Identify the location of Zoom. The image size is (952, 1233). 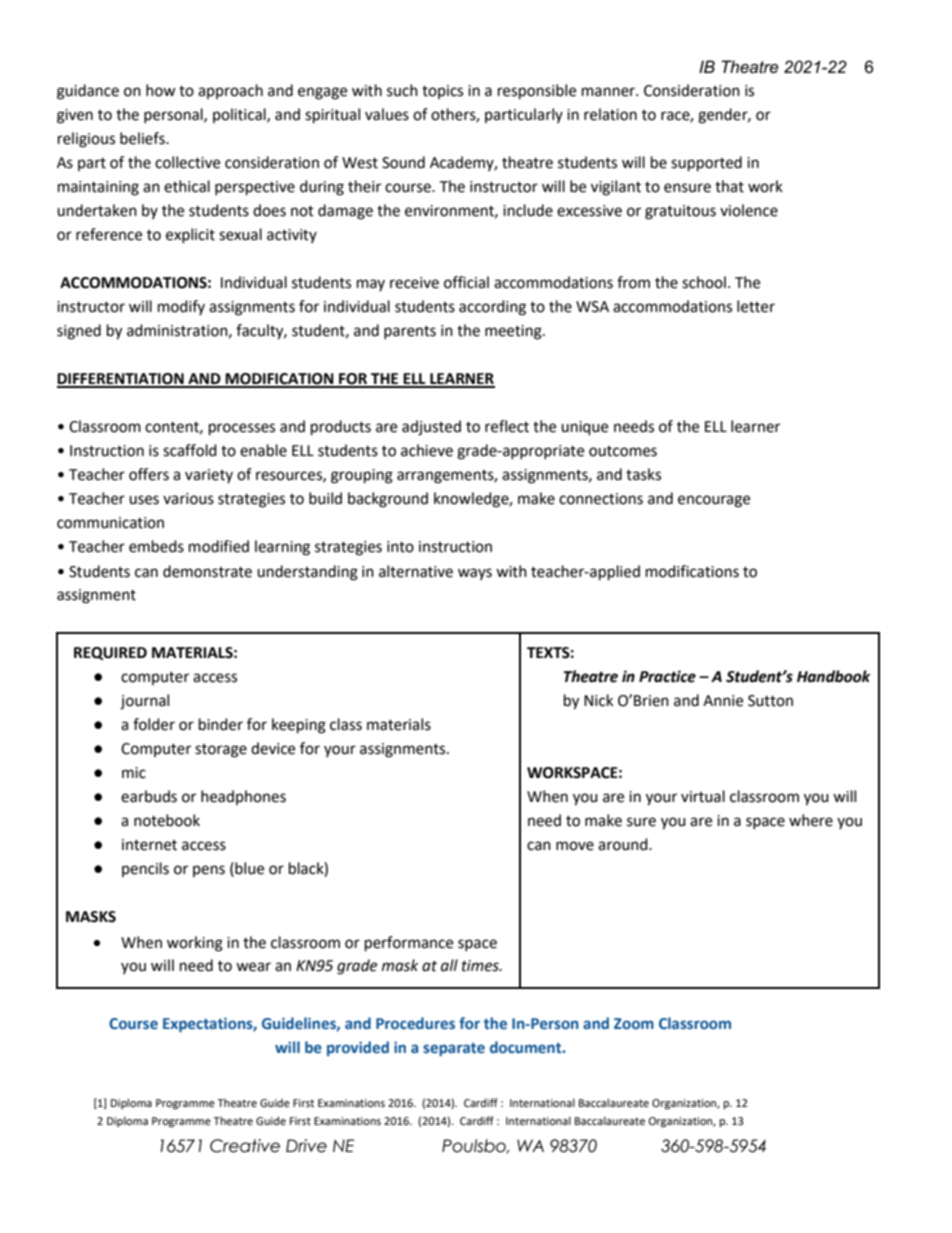
(634, 1023).
